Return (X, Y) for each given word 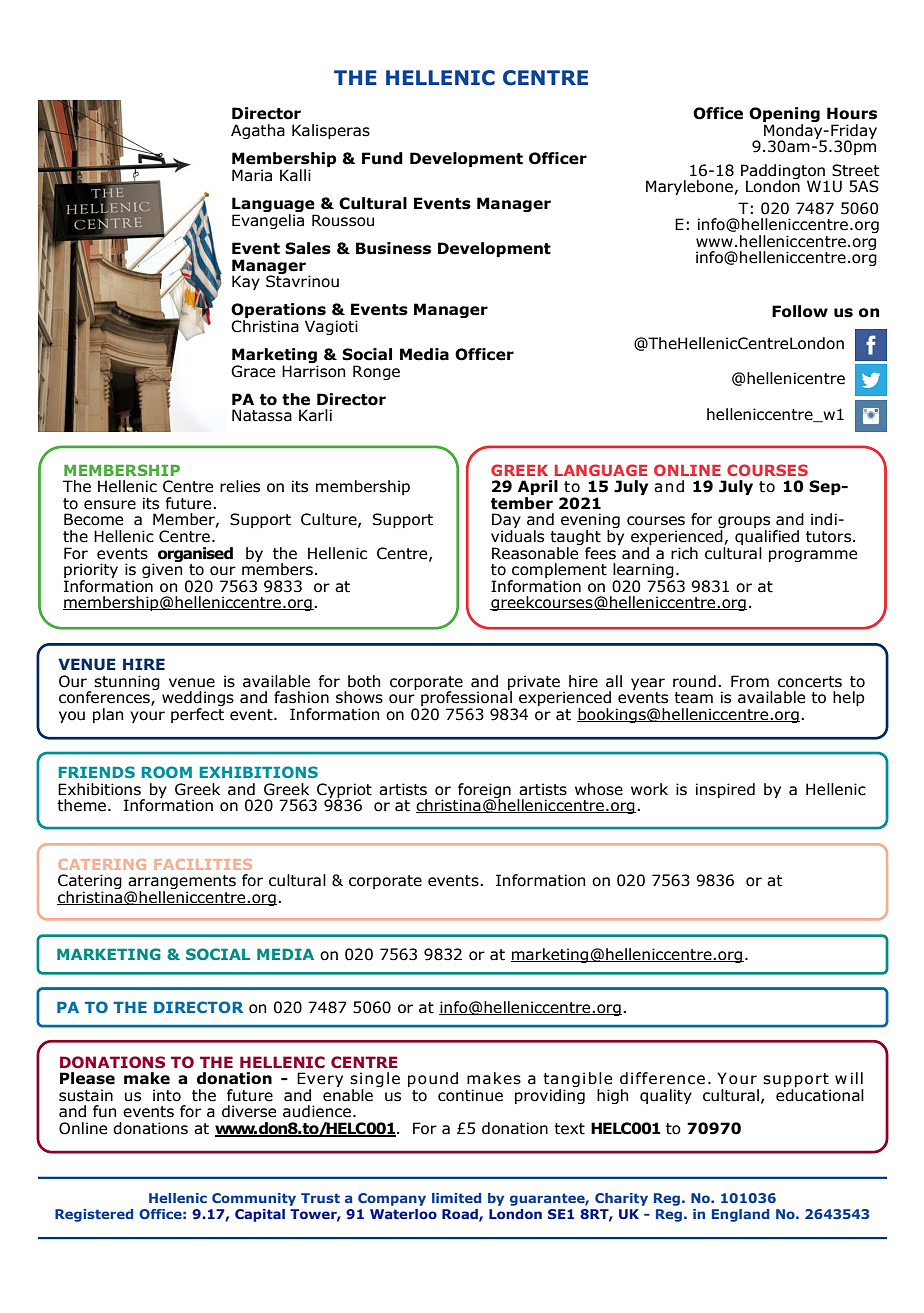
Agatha (258, 131)
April (538, 489)
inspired (725, 790)
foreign (484, 791)
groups (744, 523)
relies (240, 486)
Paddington (784, 173)
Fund (382, 158)
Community (254, 1199)
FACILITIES (203, 864)
